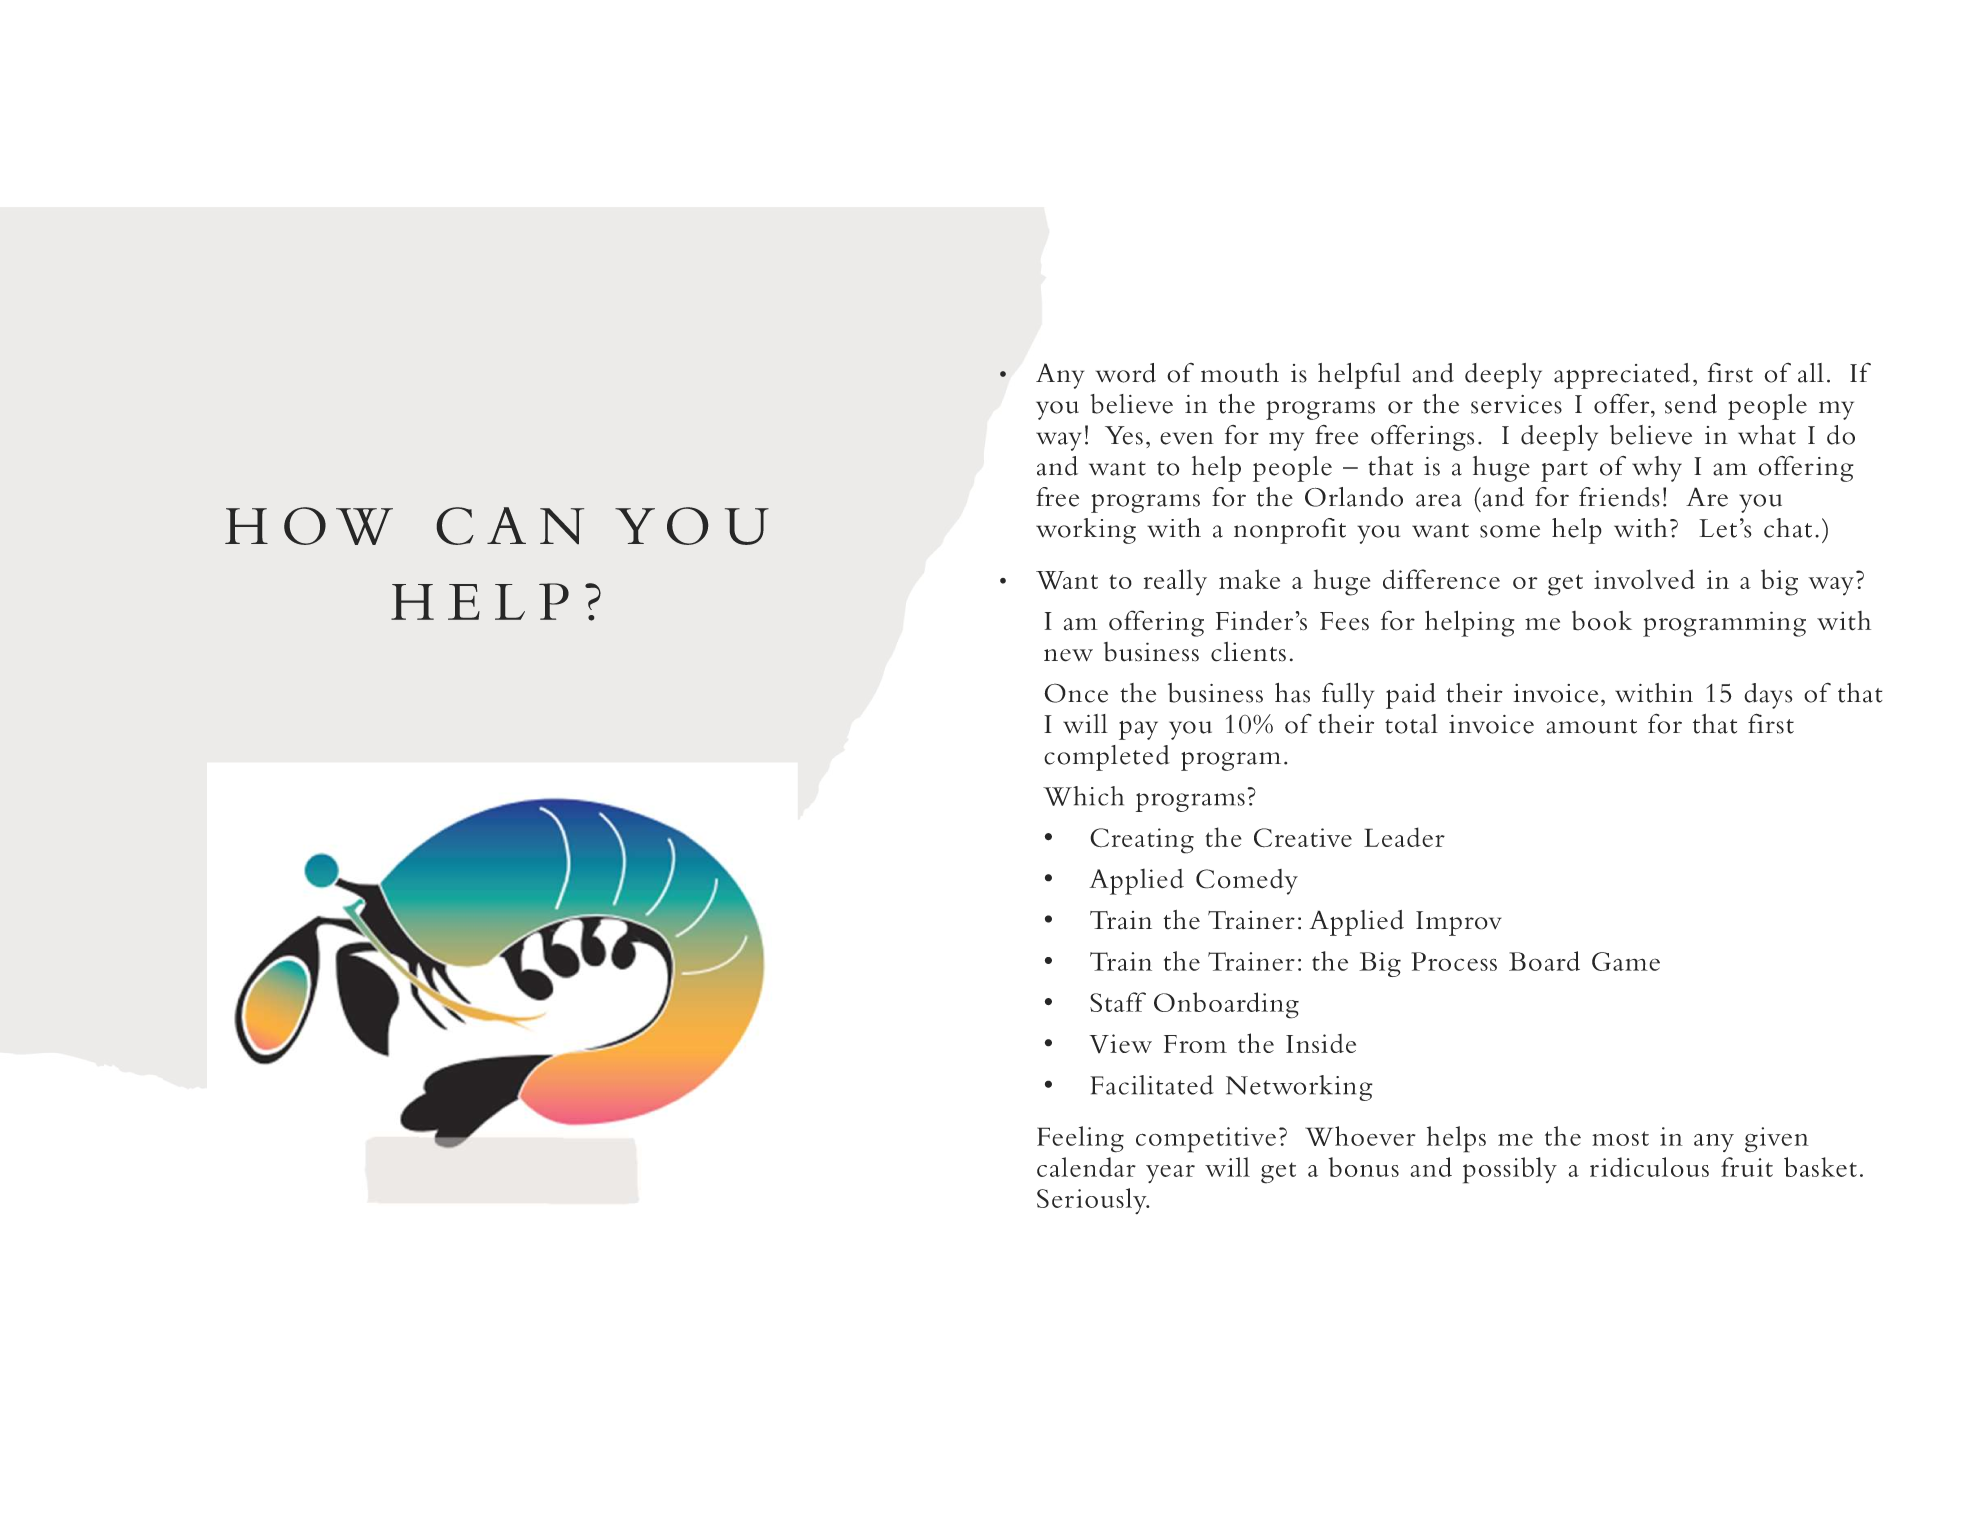 This image has height=1521, width=1968. I want to click on Leader, so click(1404, 837).
